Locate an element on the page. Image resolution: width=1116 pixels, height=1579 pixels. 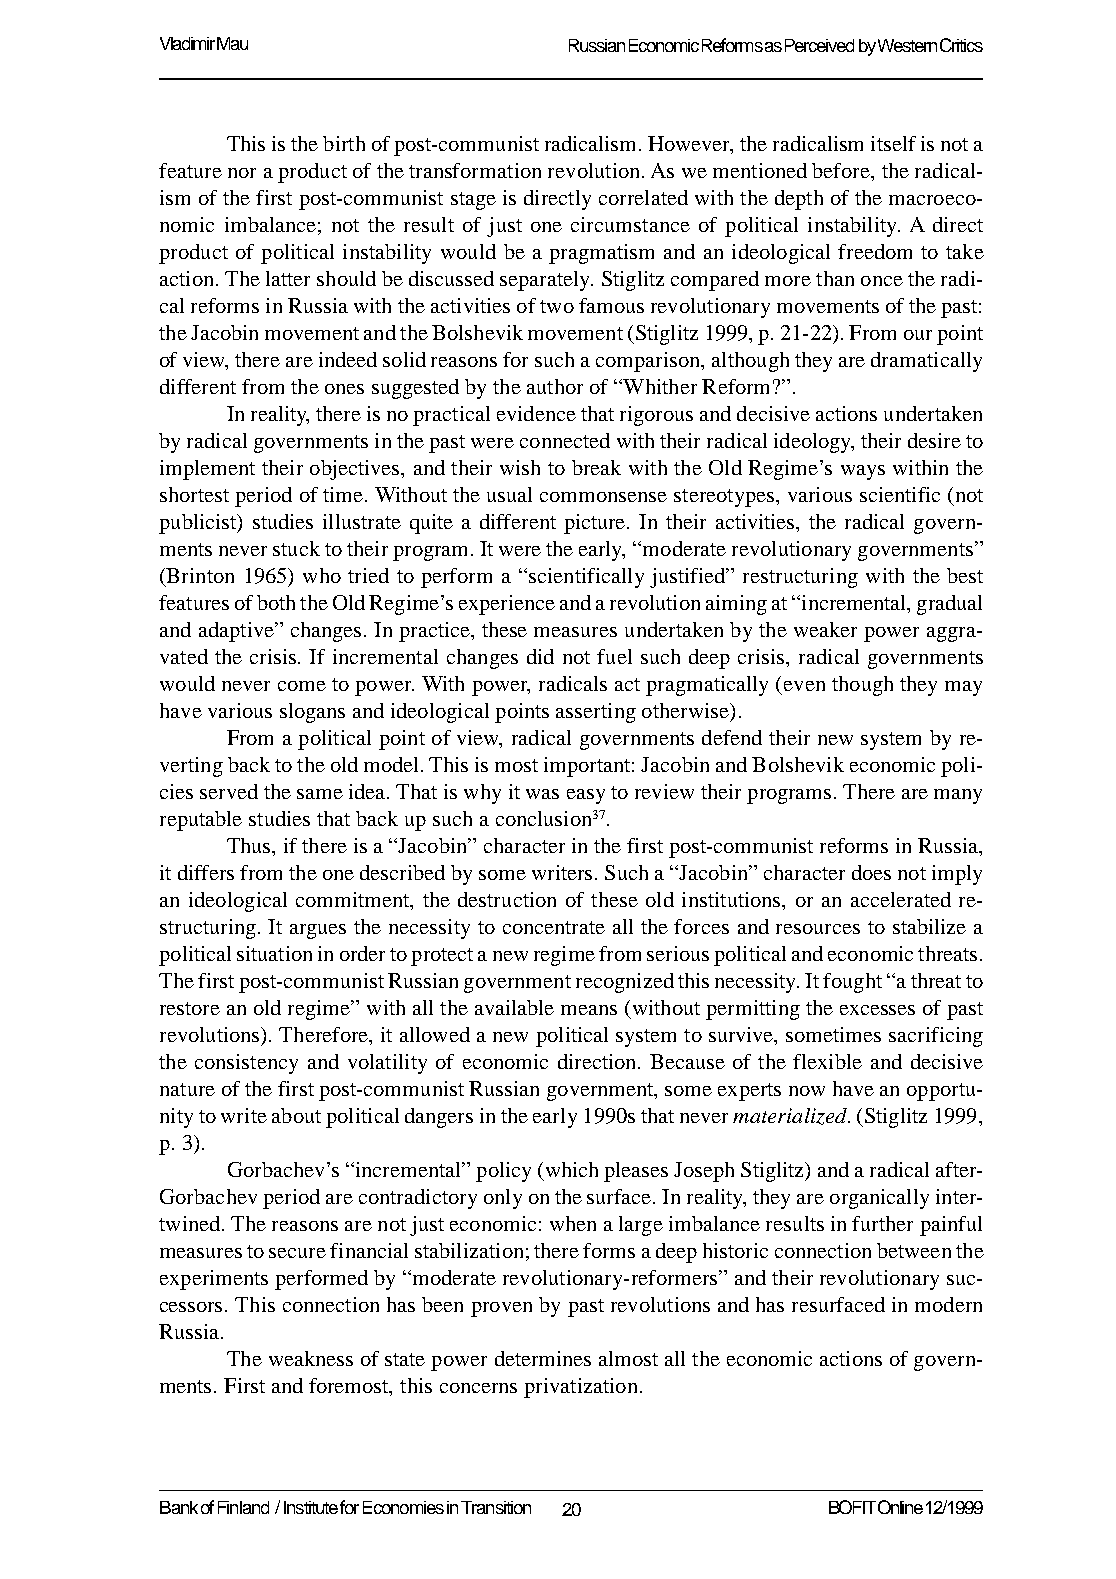
weaker is located at coordinates (825, 629).
